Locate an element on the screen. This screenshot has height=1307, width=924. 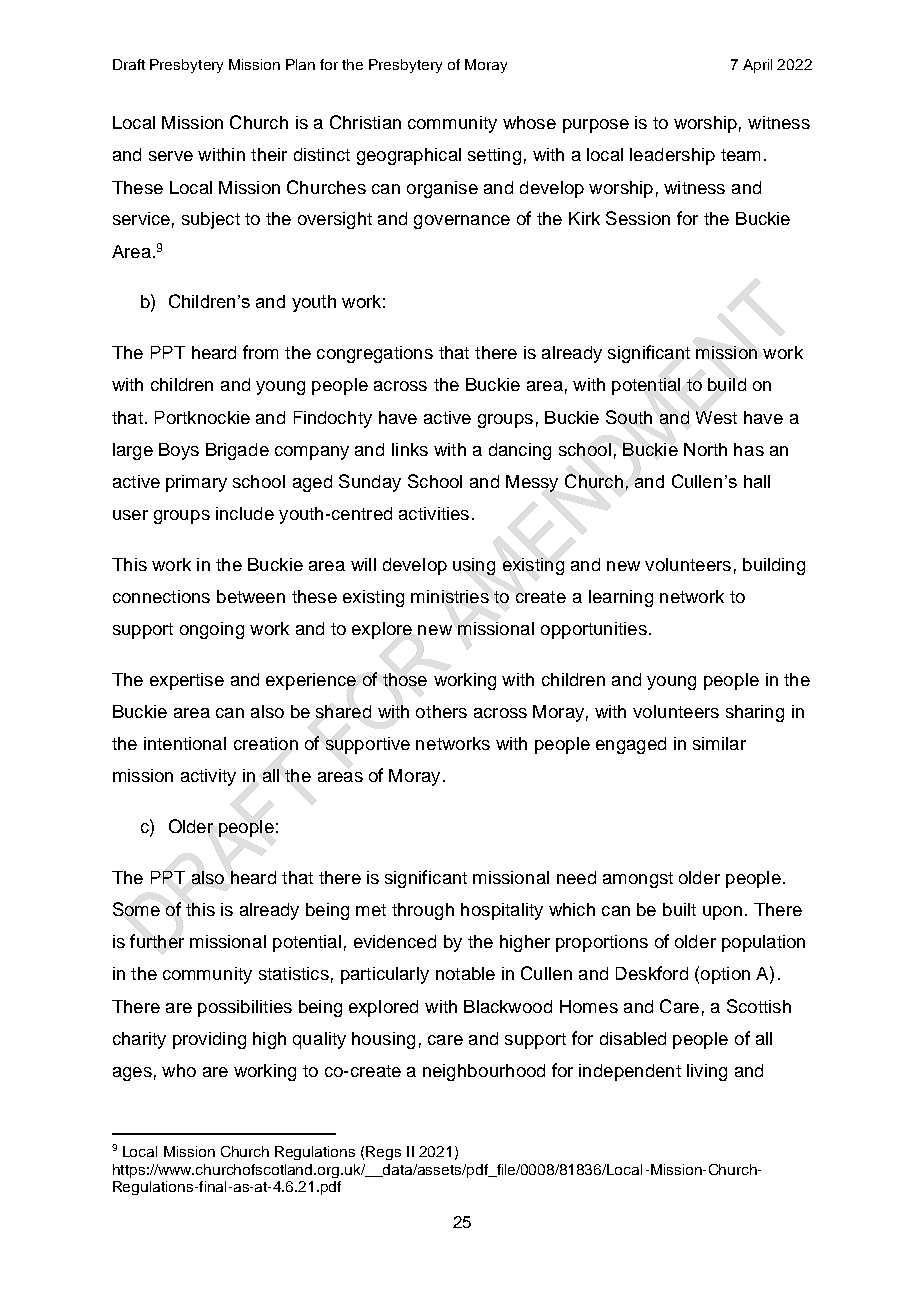
geographical is located at coordinates (409, 156).
